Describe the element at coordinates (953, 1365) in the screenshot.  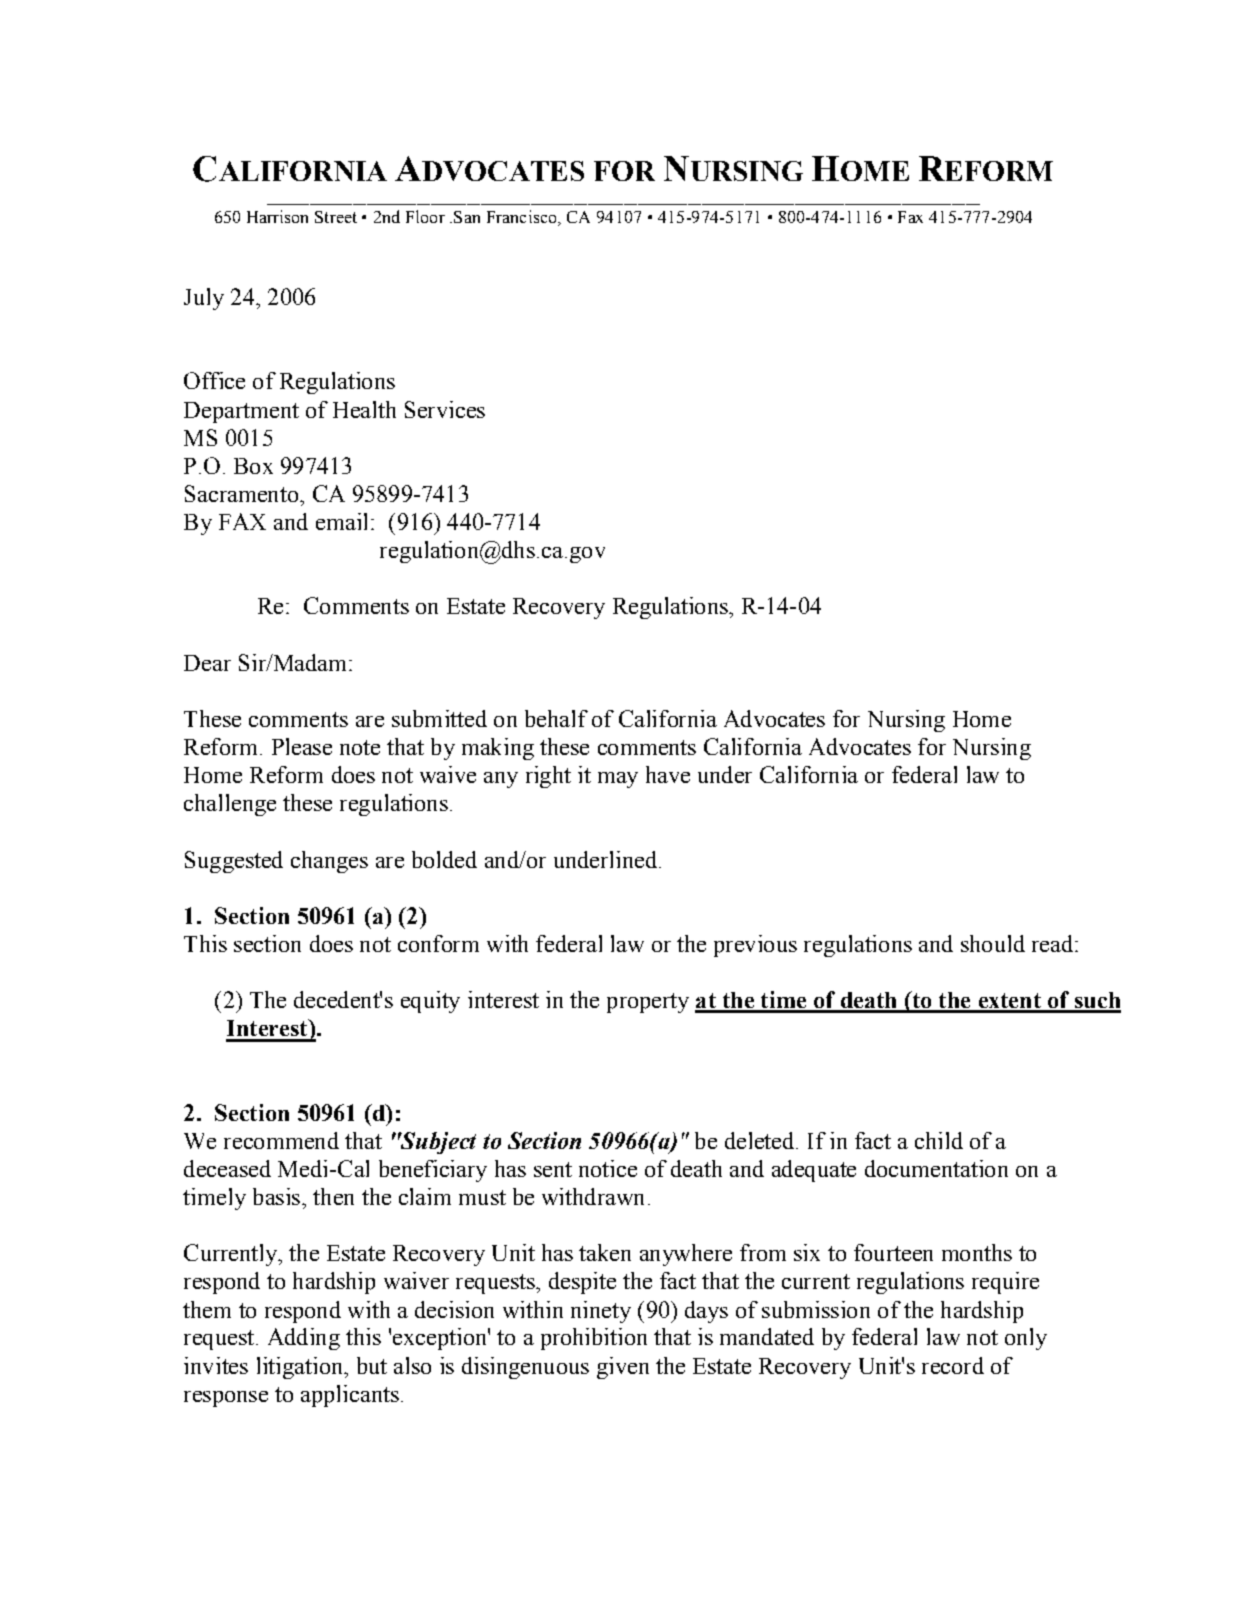
I see `record` at that location.
